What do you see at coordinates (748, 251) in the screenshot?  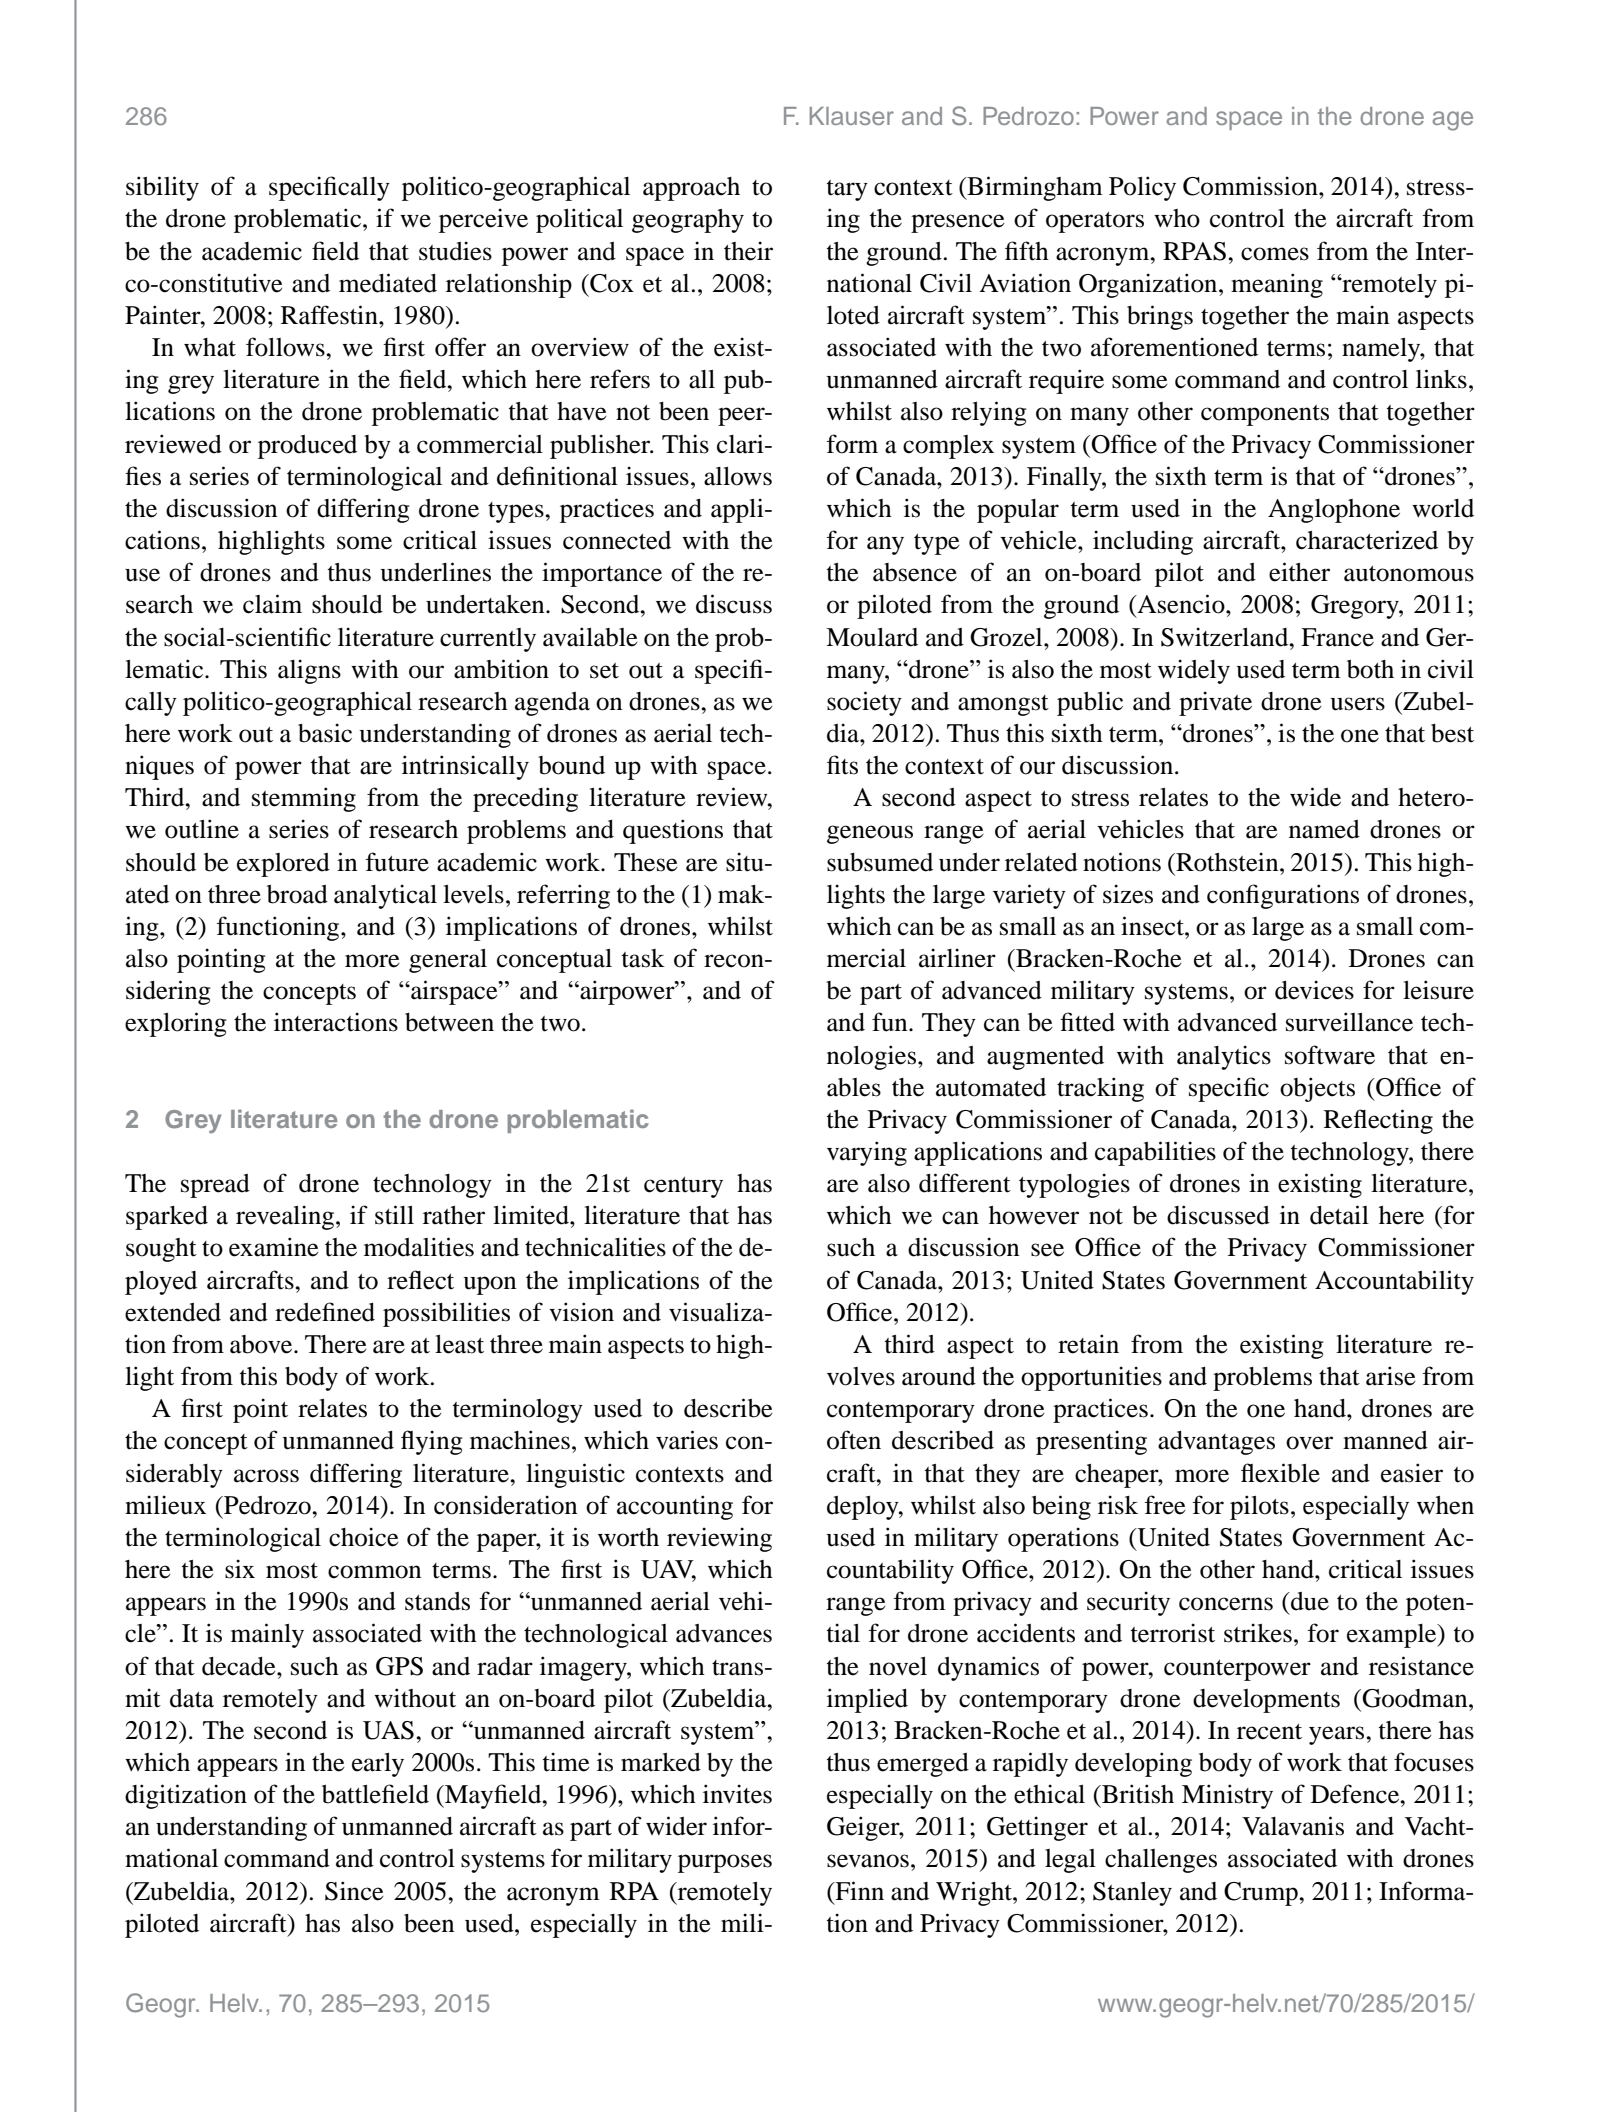 I see `their` at bounding box center [748, 251].
